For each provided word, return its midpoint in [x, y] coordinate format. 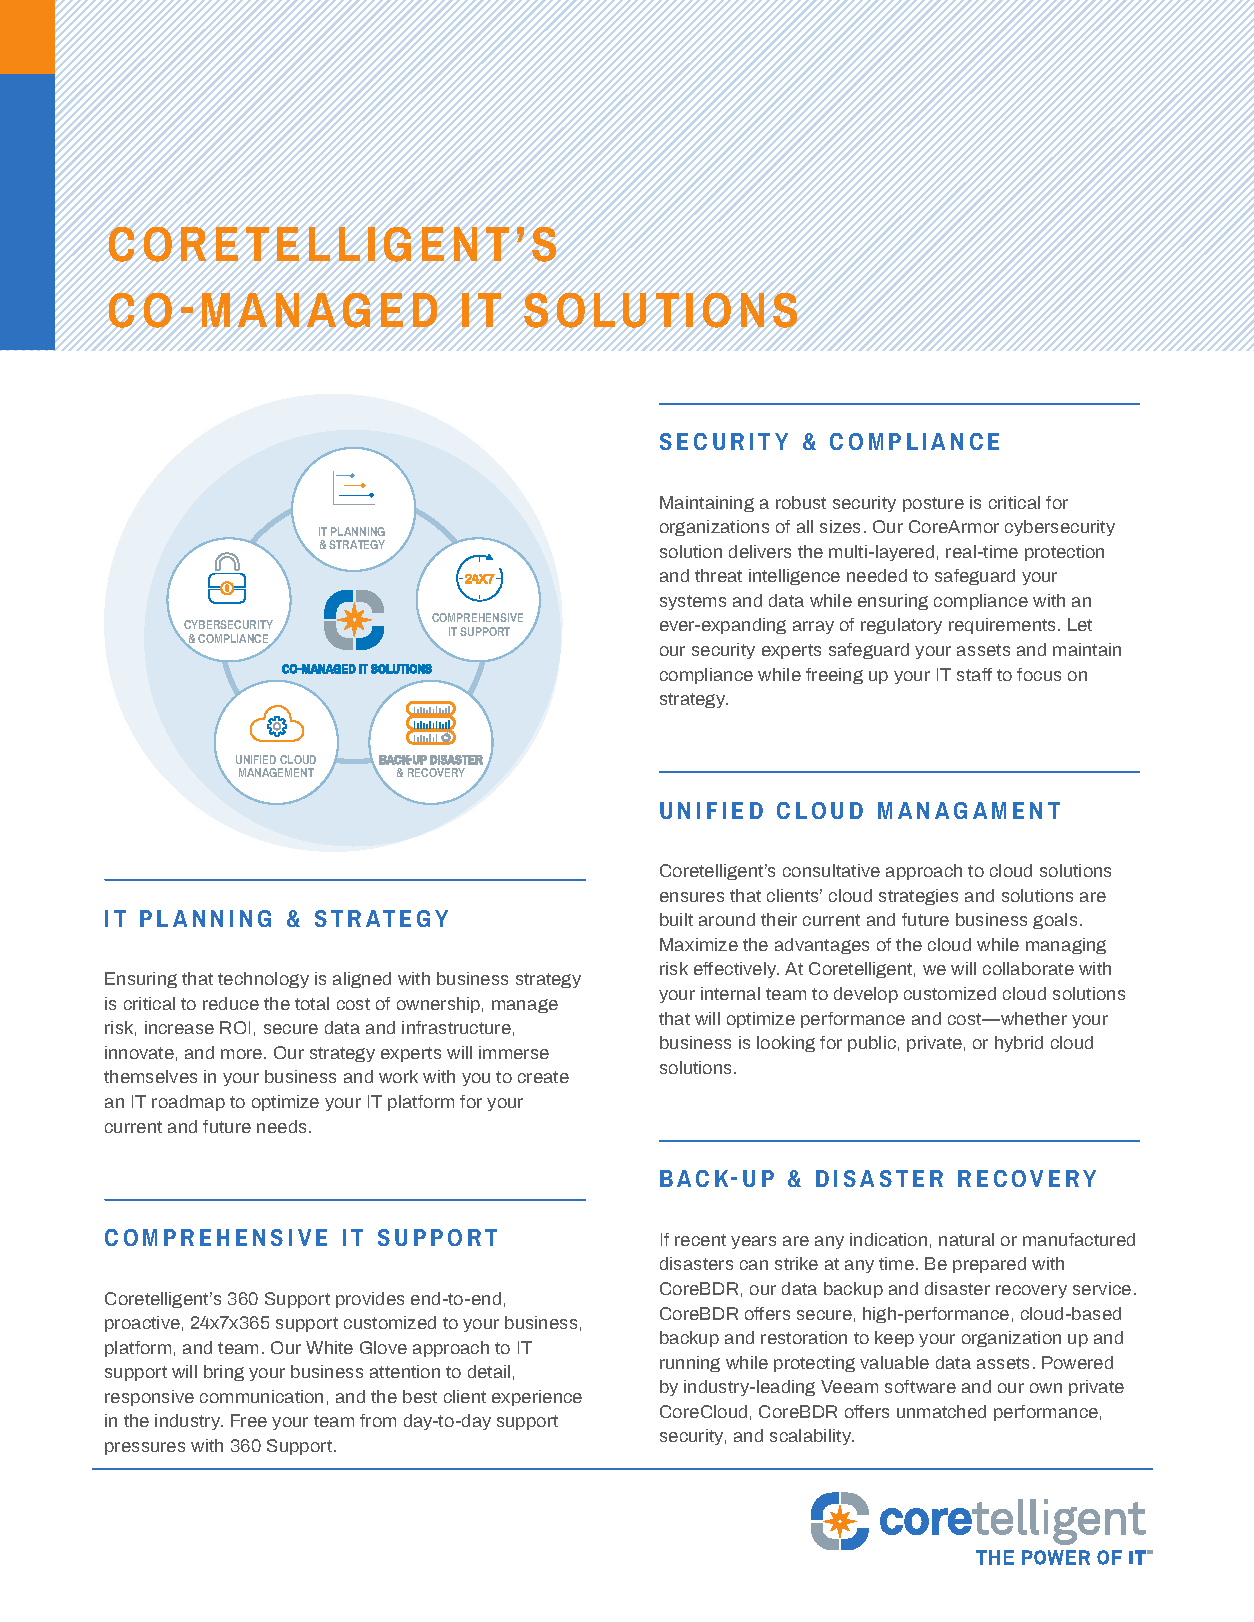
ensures [692, 897]
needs [281, 1126]
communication [261, 1396]
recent [700, 1240]
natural [966, 1239]
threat [718, 575]
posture [933, 504]
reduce [231, 1003]
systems [693, 602]
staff [974, 674]
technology [263, 980]
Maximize [699, 944]
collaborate [1028, 968]
